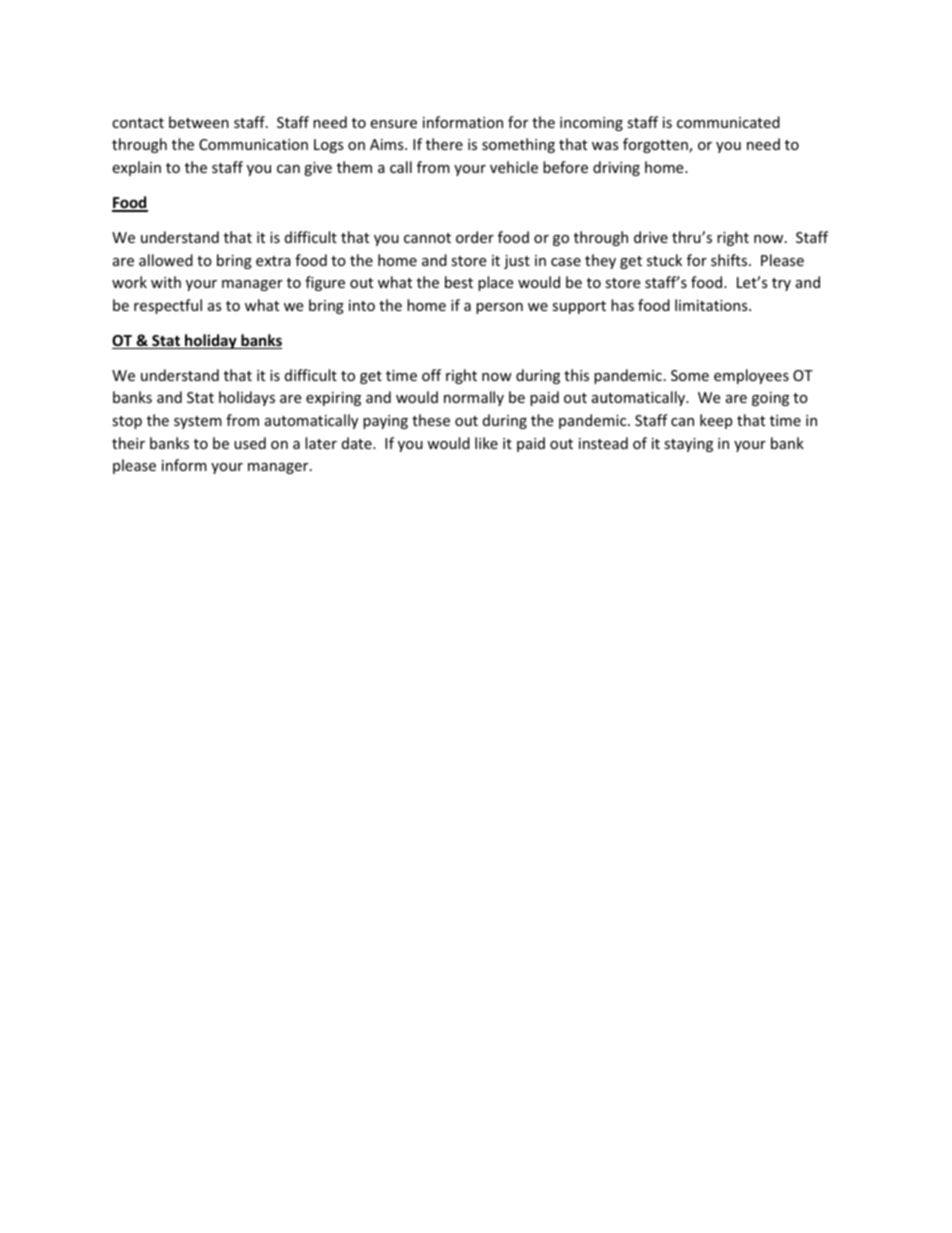  What do you see at coordinates (688, 445) in the screenshot?
I see `staying` at bounding box center [688, 445].
